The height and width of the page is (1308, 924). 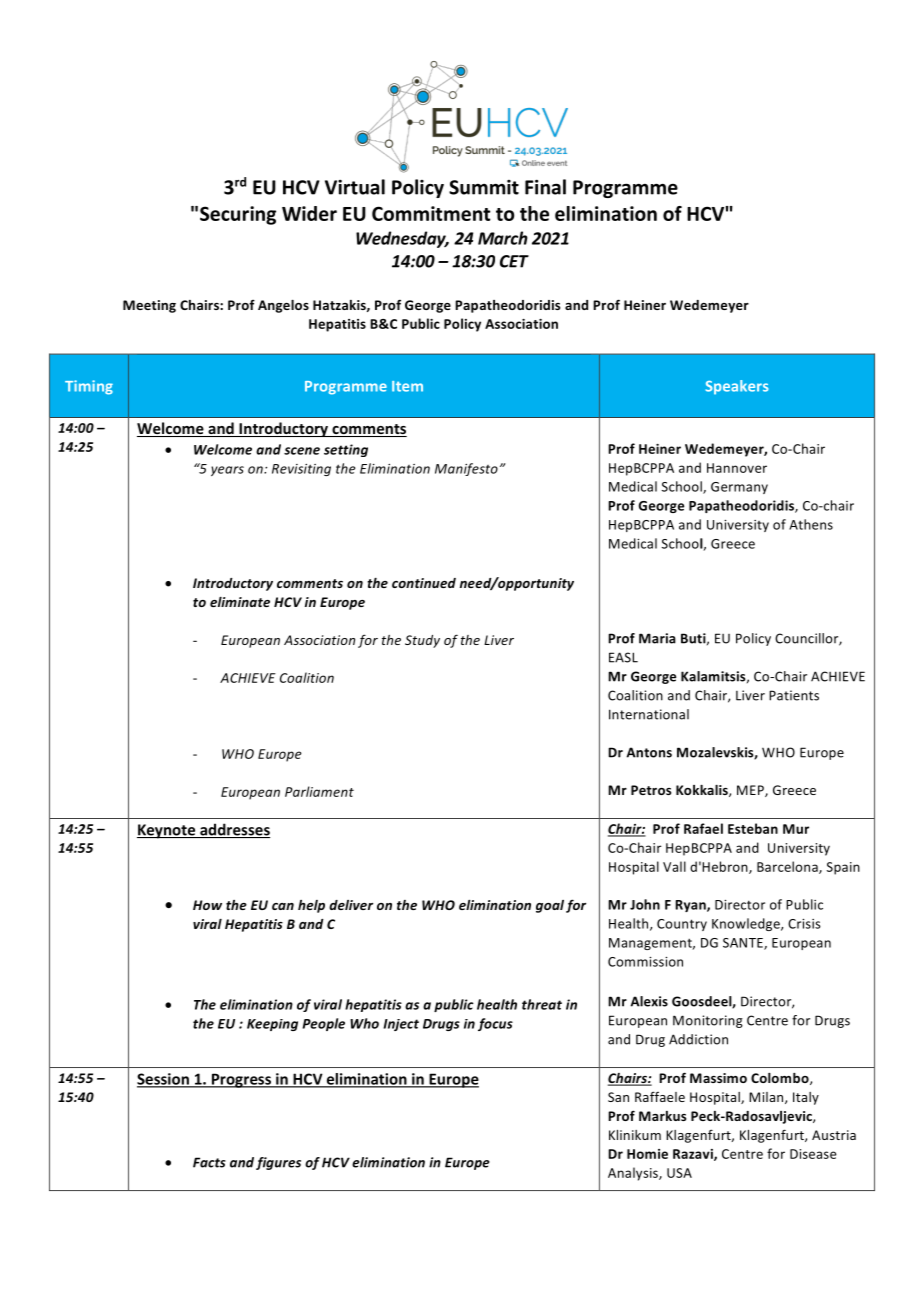 What do you see at coordinates (238, 215) in the page?
I see `Securing` at bounding box center [238, 215].
